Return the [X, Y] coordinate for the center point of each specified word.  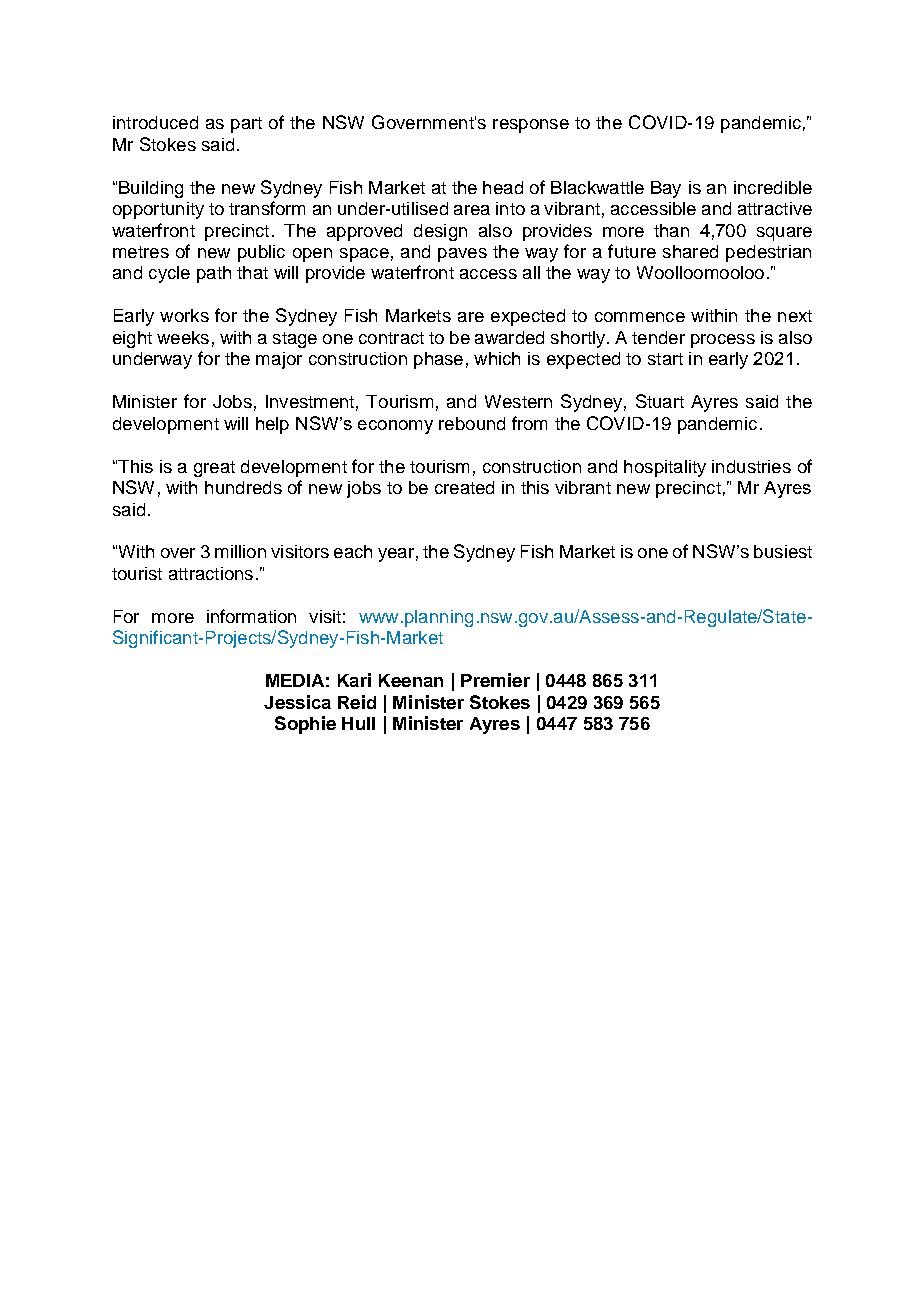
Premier [495, 680]
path [214, 274]
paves [462, 255]
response [531, 126]
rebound [472, 423]
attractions [211, 573]
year [396, 555]
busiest [783, 551]
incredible [773, 187]
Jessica [297, 702]
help [272, 425]
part [246, 125]
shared [690, 251]
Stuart [660, 401]
